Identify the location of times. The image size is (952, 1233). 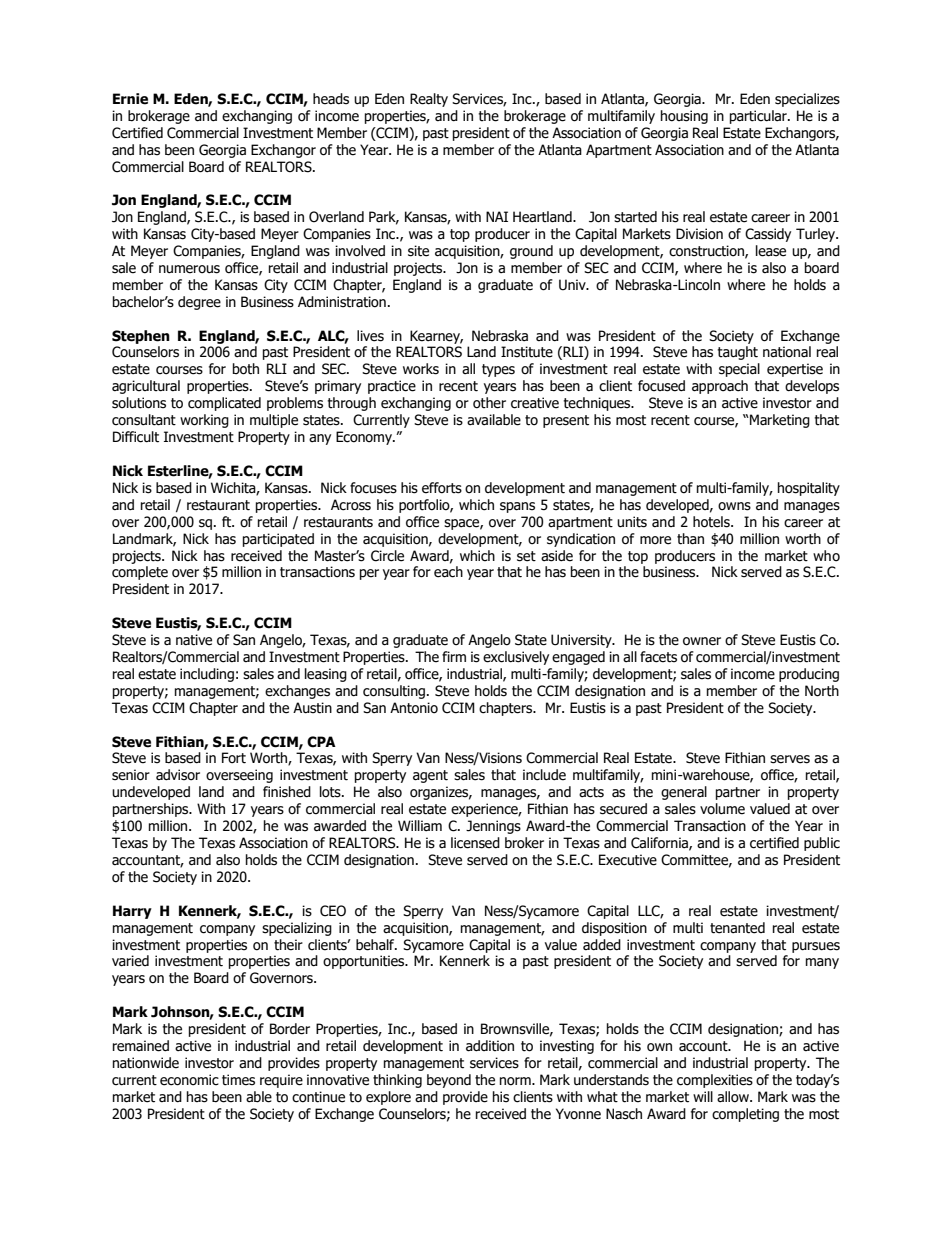
(238, 1080).
